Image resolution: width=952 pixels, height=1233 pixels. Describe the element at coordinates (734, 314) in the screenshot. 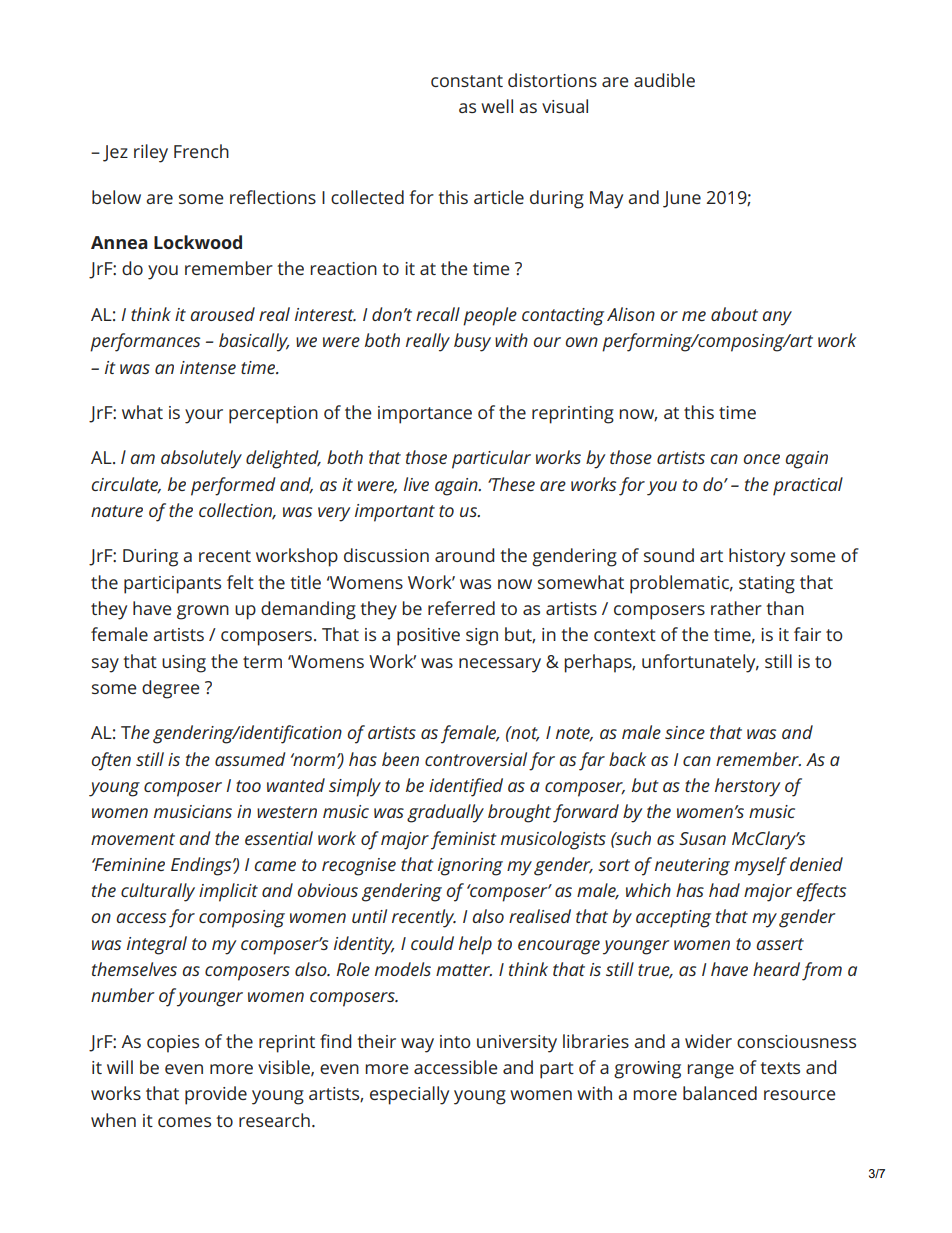

I see `about` at that location.
